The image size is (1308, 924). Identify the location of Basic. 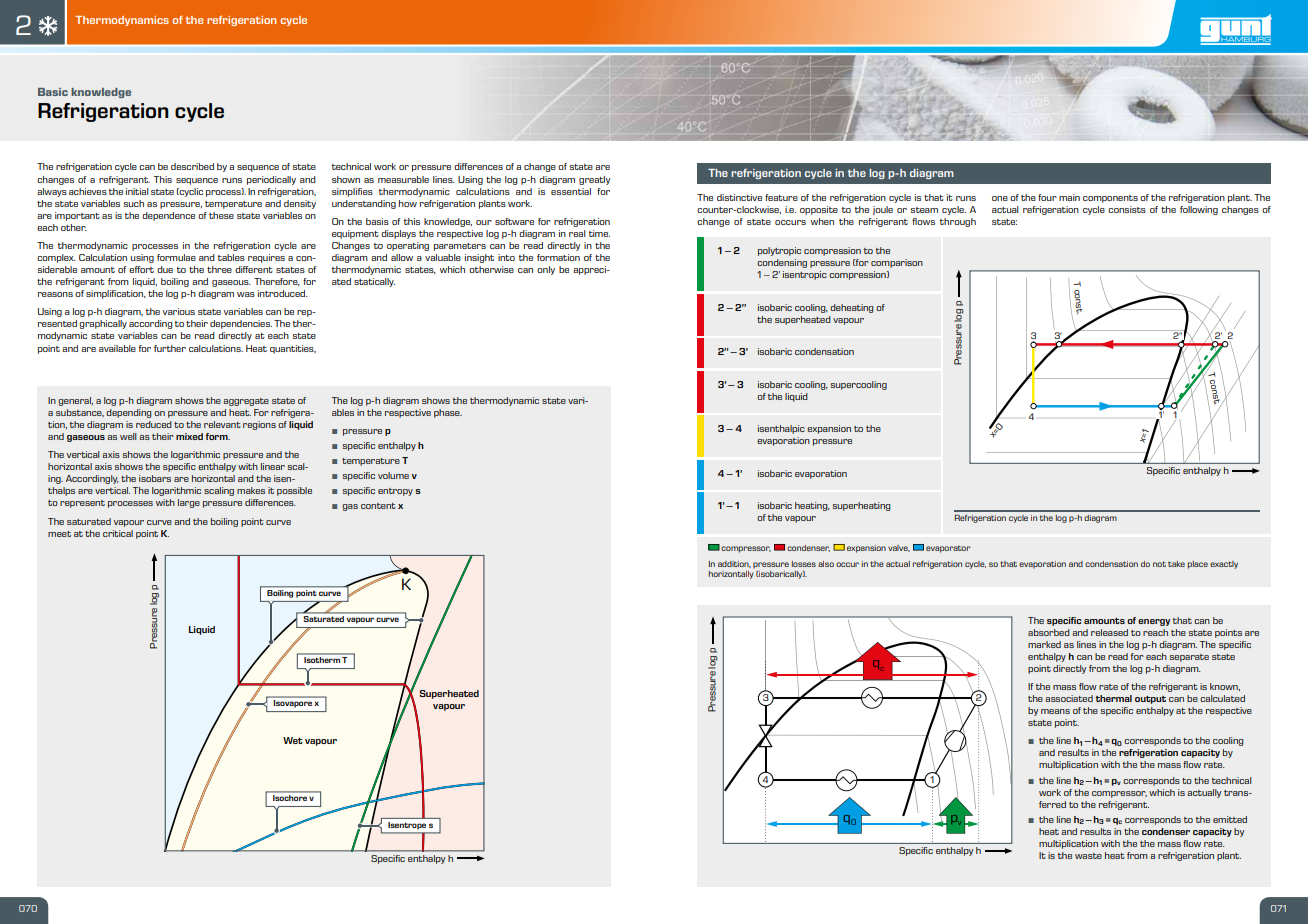
(53, 92).
